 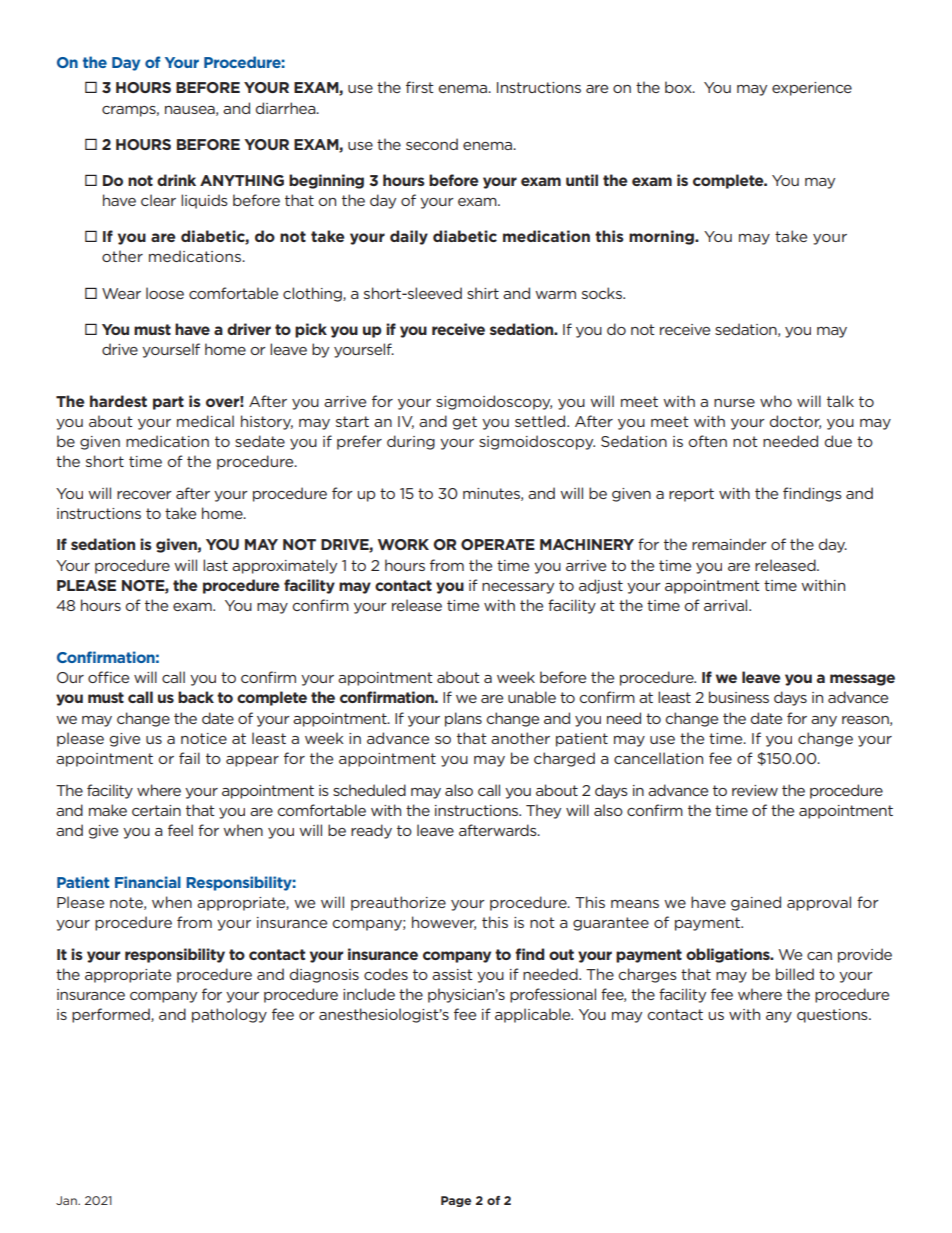 What do you see at coordinates (812, 89) in the screenshot?
I see `experience` at bounding box center [812, 89].
